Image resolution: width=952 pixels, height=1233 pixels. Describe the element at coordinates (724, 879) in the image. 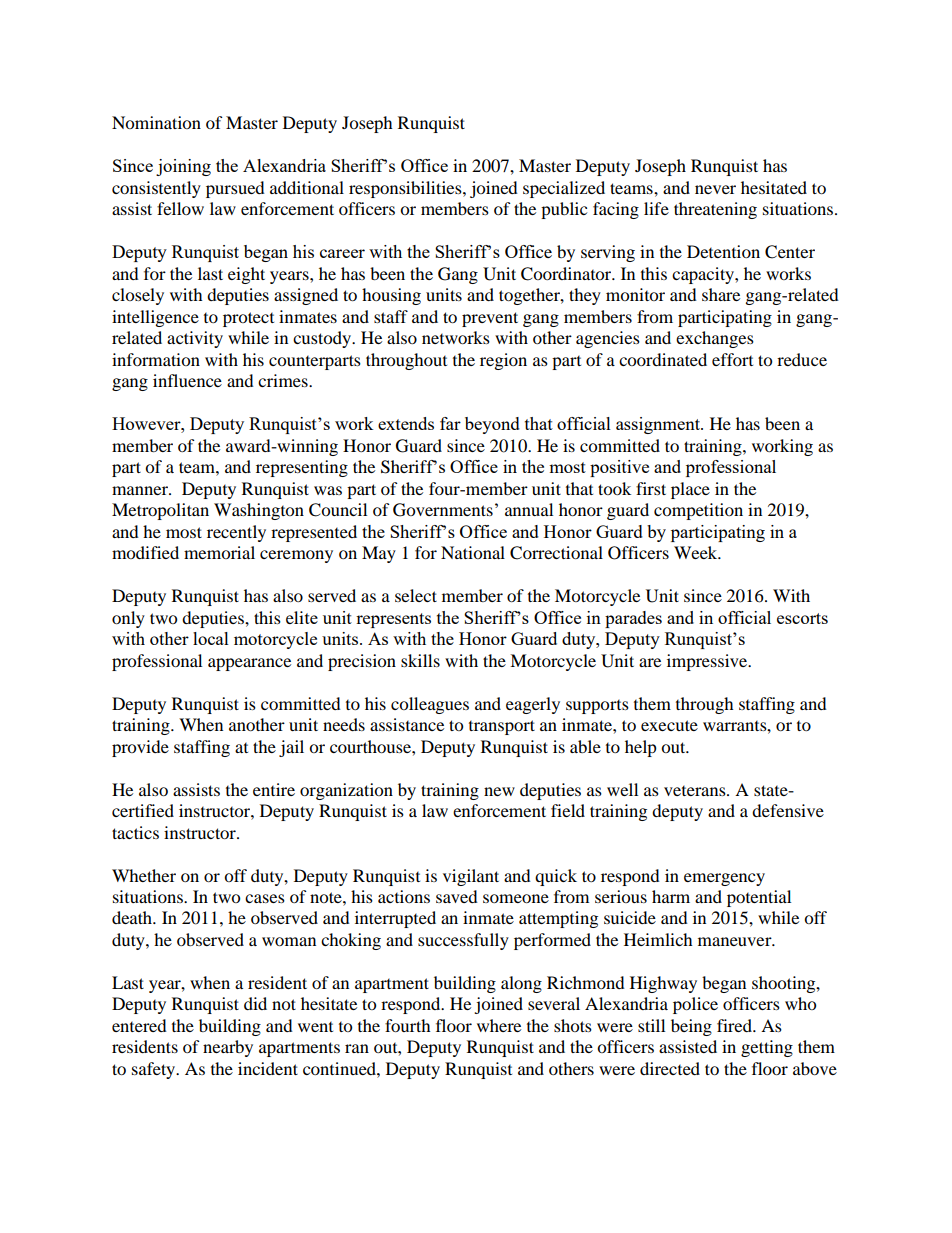

I see `emergency` at that location.
